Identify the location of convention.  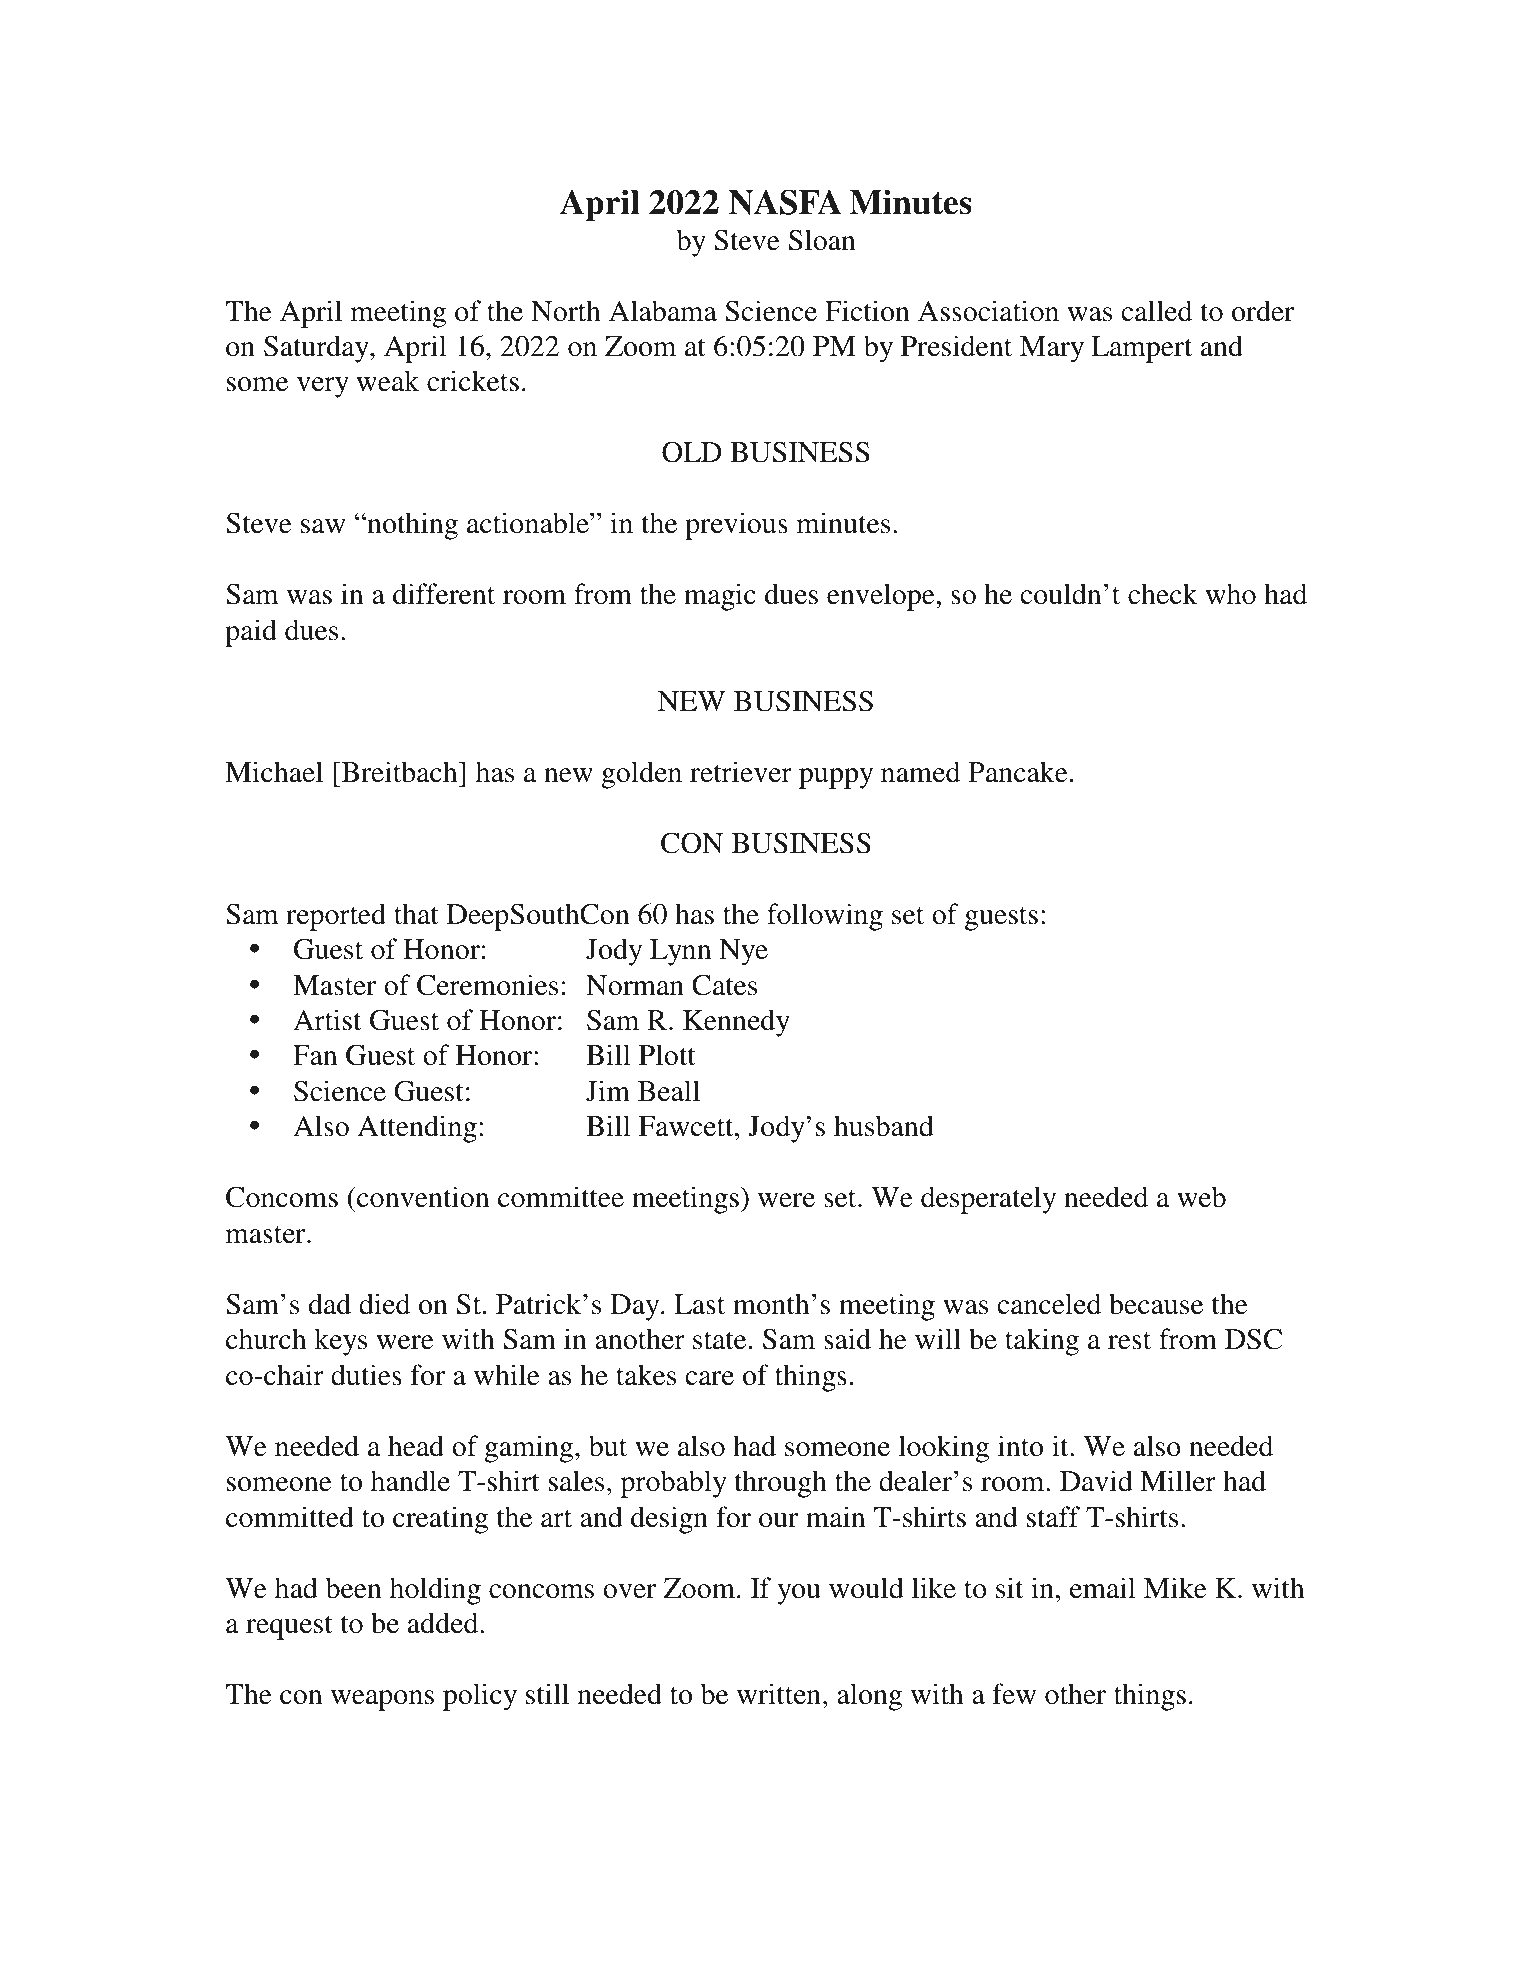
(422, 1197).
